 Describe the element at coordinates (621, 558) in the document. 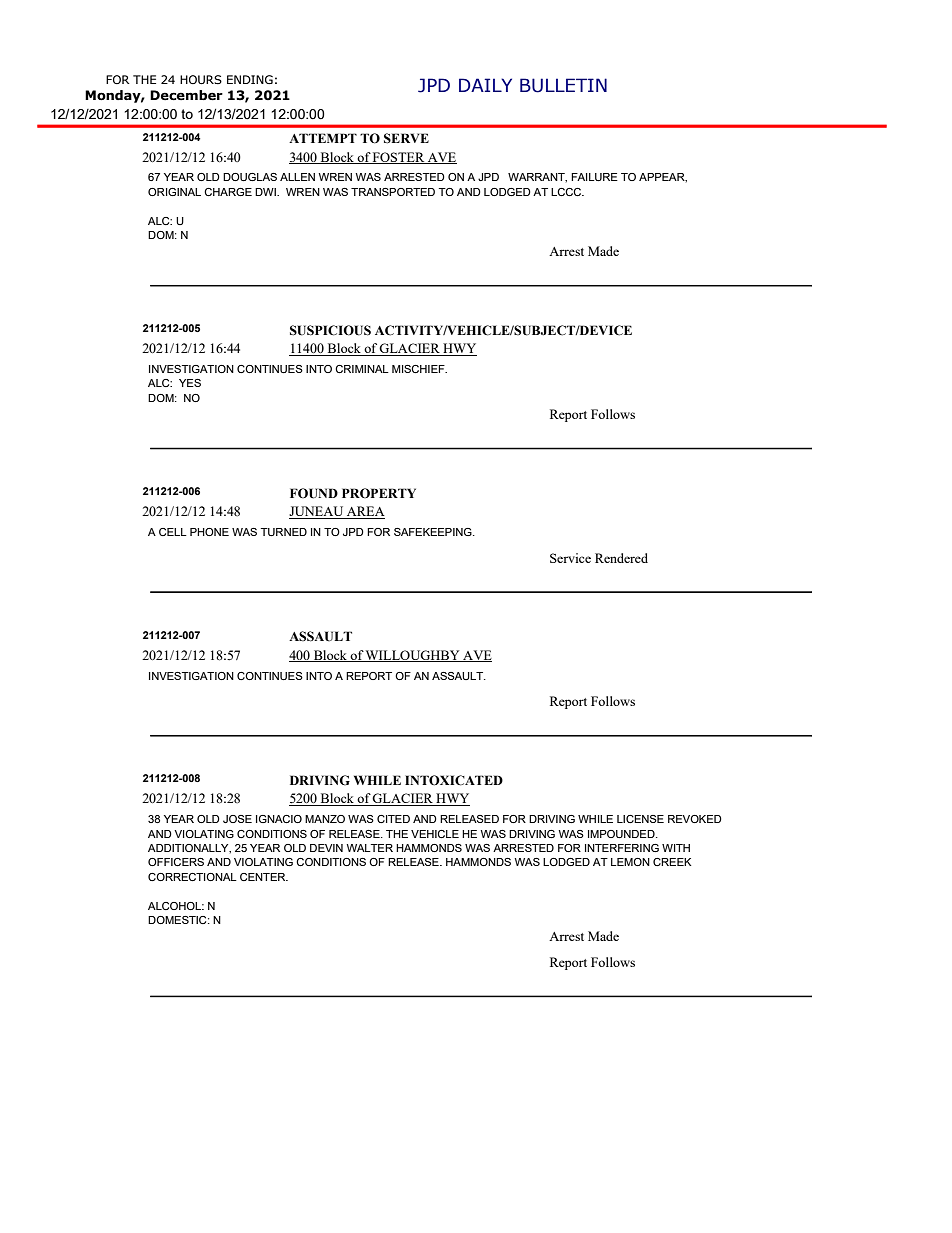

I see `Rendered` at that location.
